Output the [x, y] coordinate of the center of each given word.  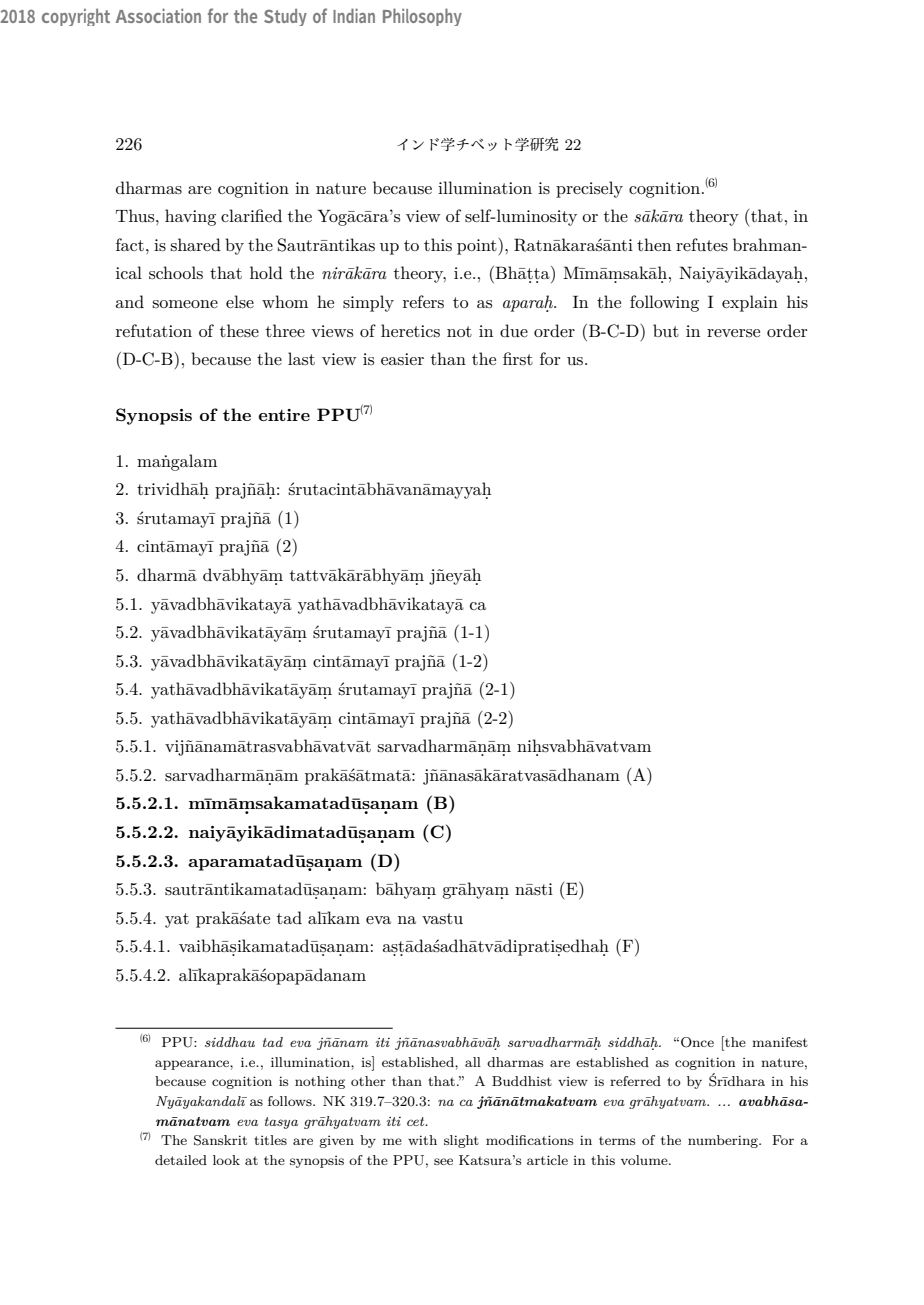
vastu [442, 918]
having [190, 217]
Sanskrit [220, 1140]
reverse [733, 333]
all [473, 1062]
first [518, 358]
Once [697, 1042]
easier [402, 359]
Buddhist [522, 1081]
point [478, 247]
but [666, 330]
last [301, 358]
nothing [320, 1082]
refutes [702, 245]
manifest [780, 1042]
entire [284, 415]
